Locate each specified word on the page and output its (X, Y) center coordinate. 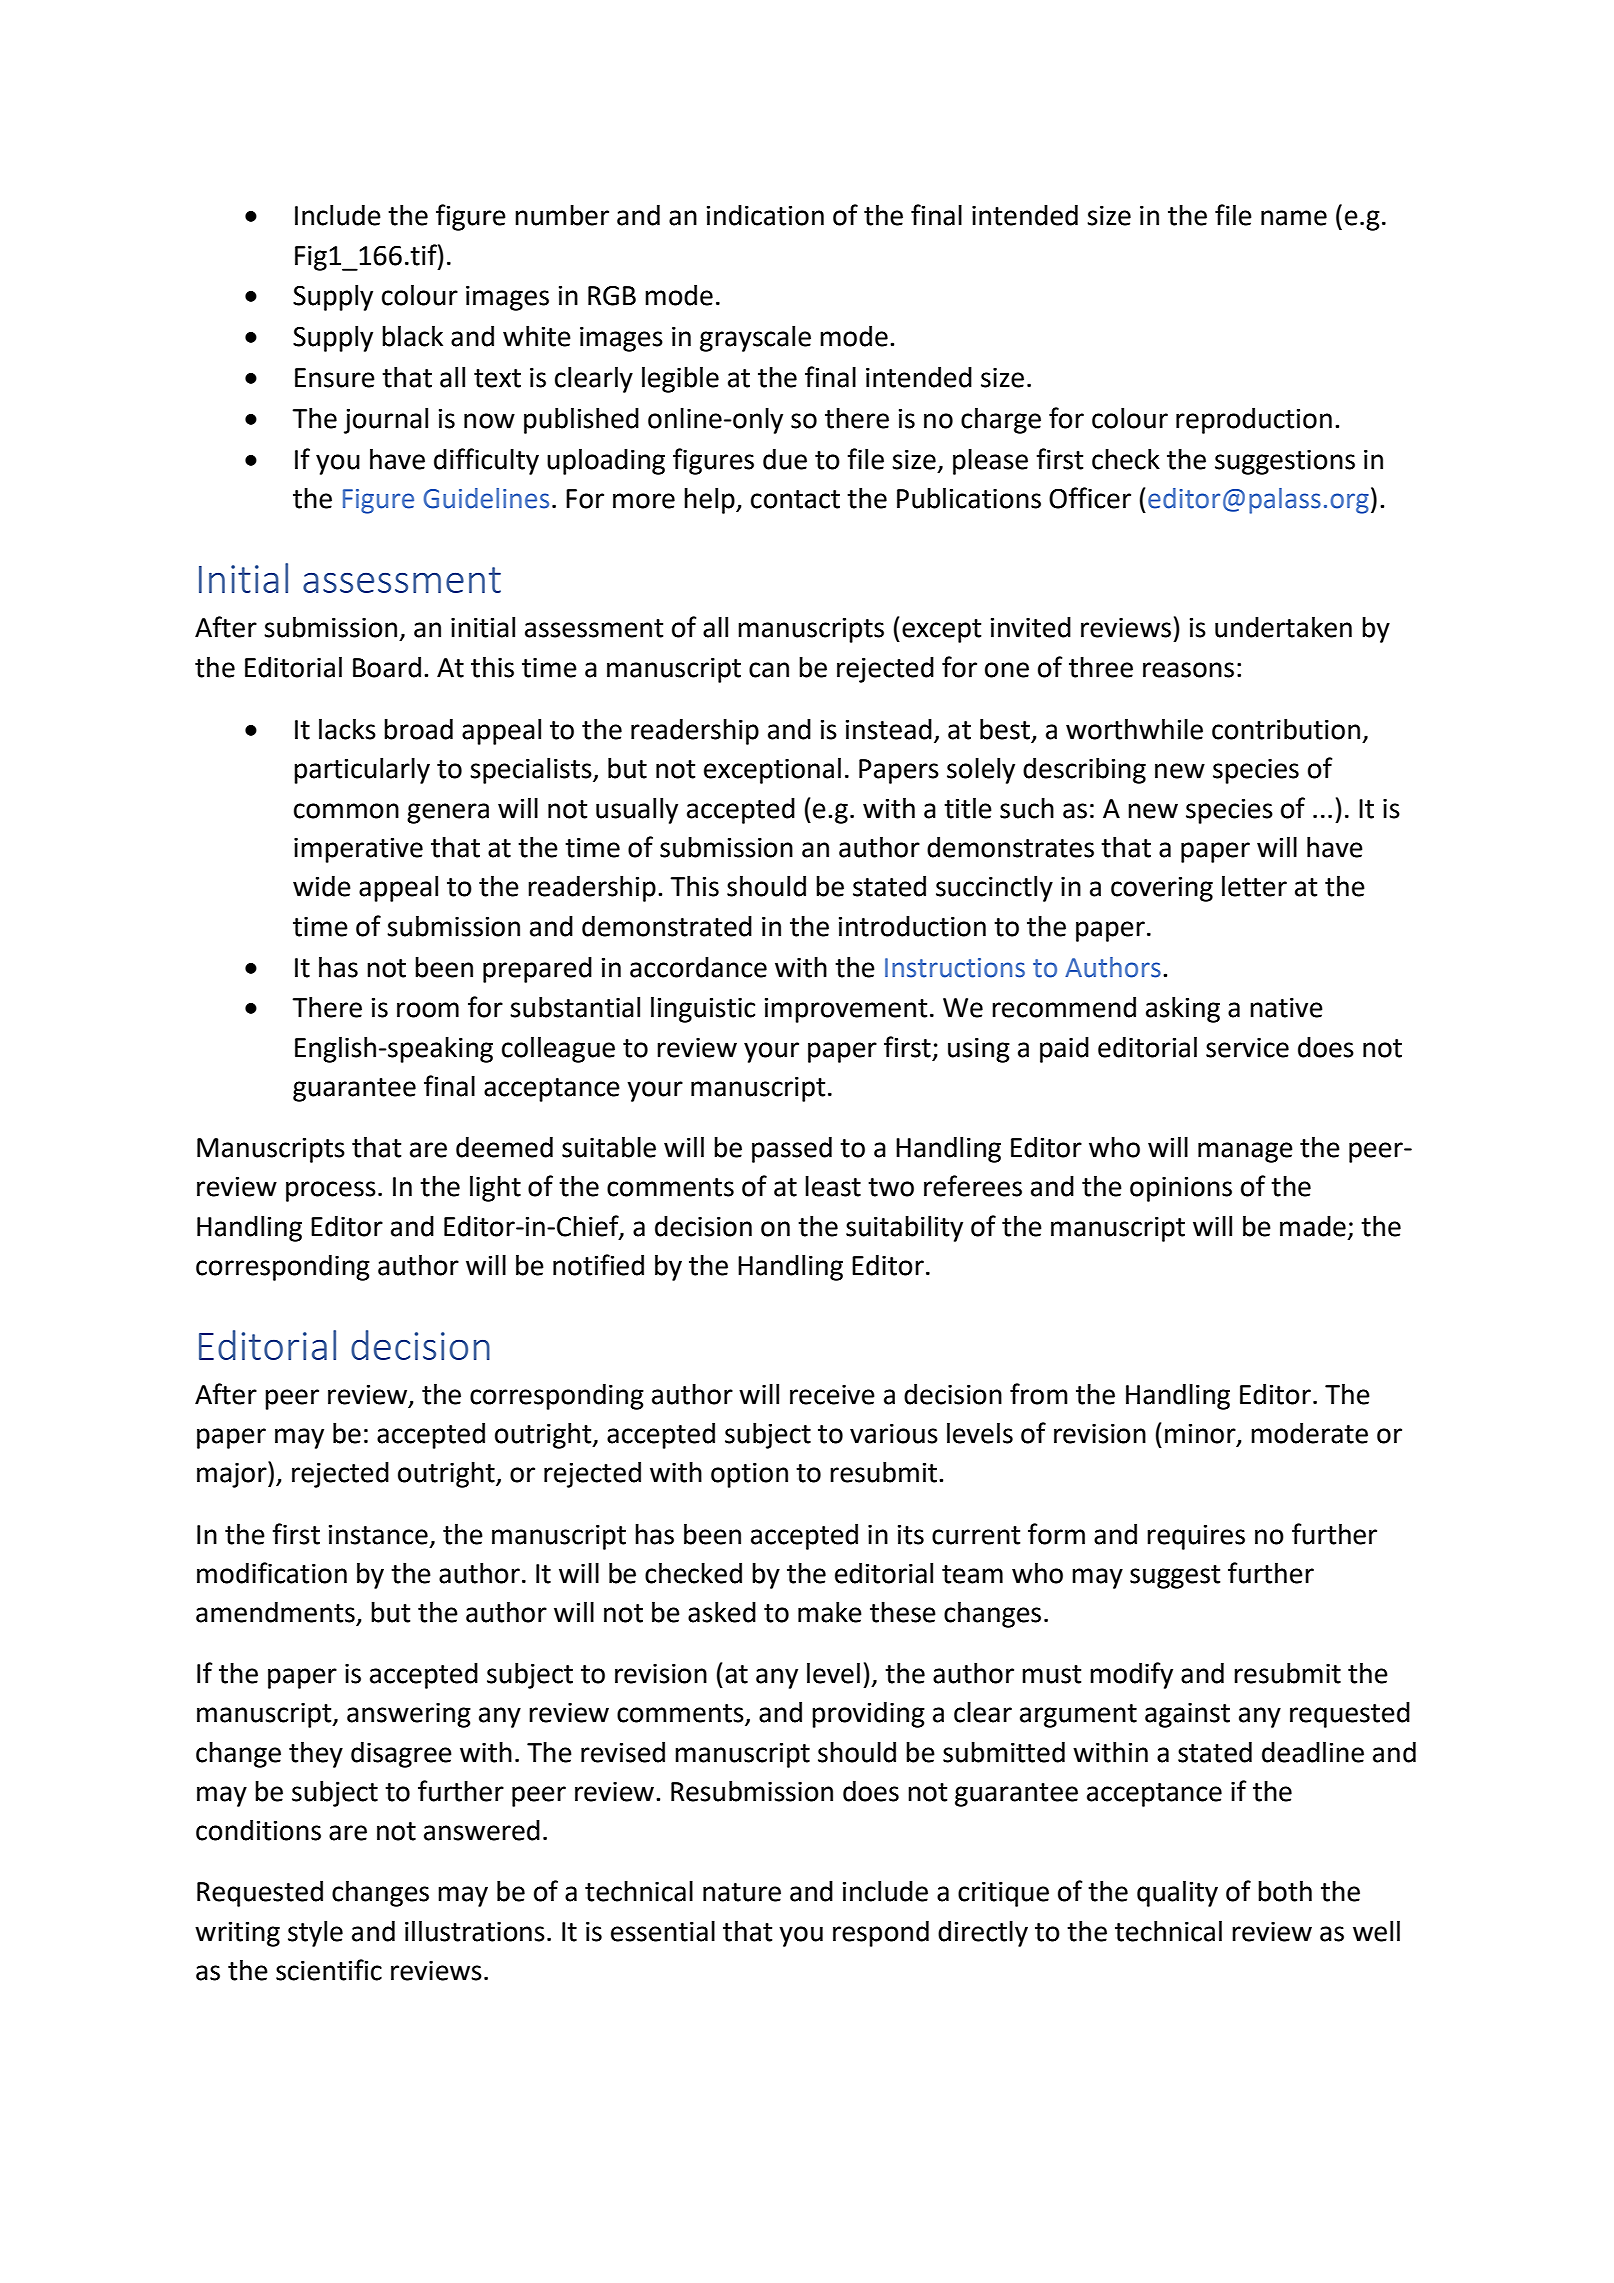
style (315, 1934)
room (428, 1010)
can (769, 670)
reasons (1188, 670)
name (1294, 218)
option (749, 1475)
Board (387, 667)
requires (1196, 1537)
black (412, 336)
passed (792, 1150)
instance (378, 1535)
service (1247, 1048)
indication (765, 215)
